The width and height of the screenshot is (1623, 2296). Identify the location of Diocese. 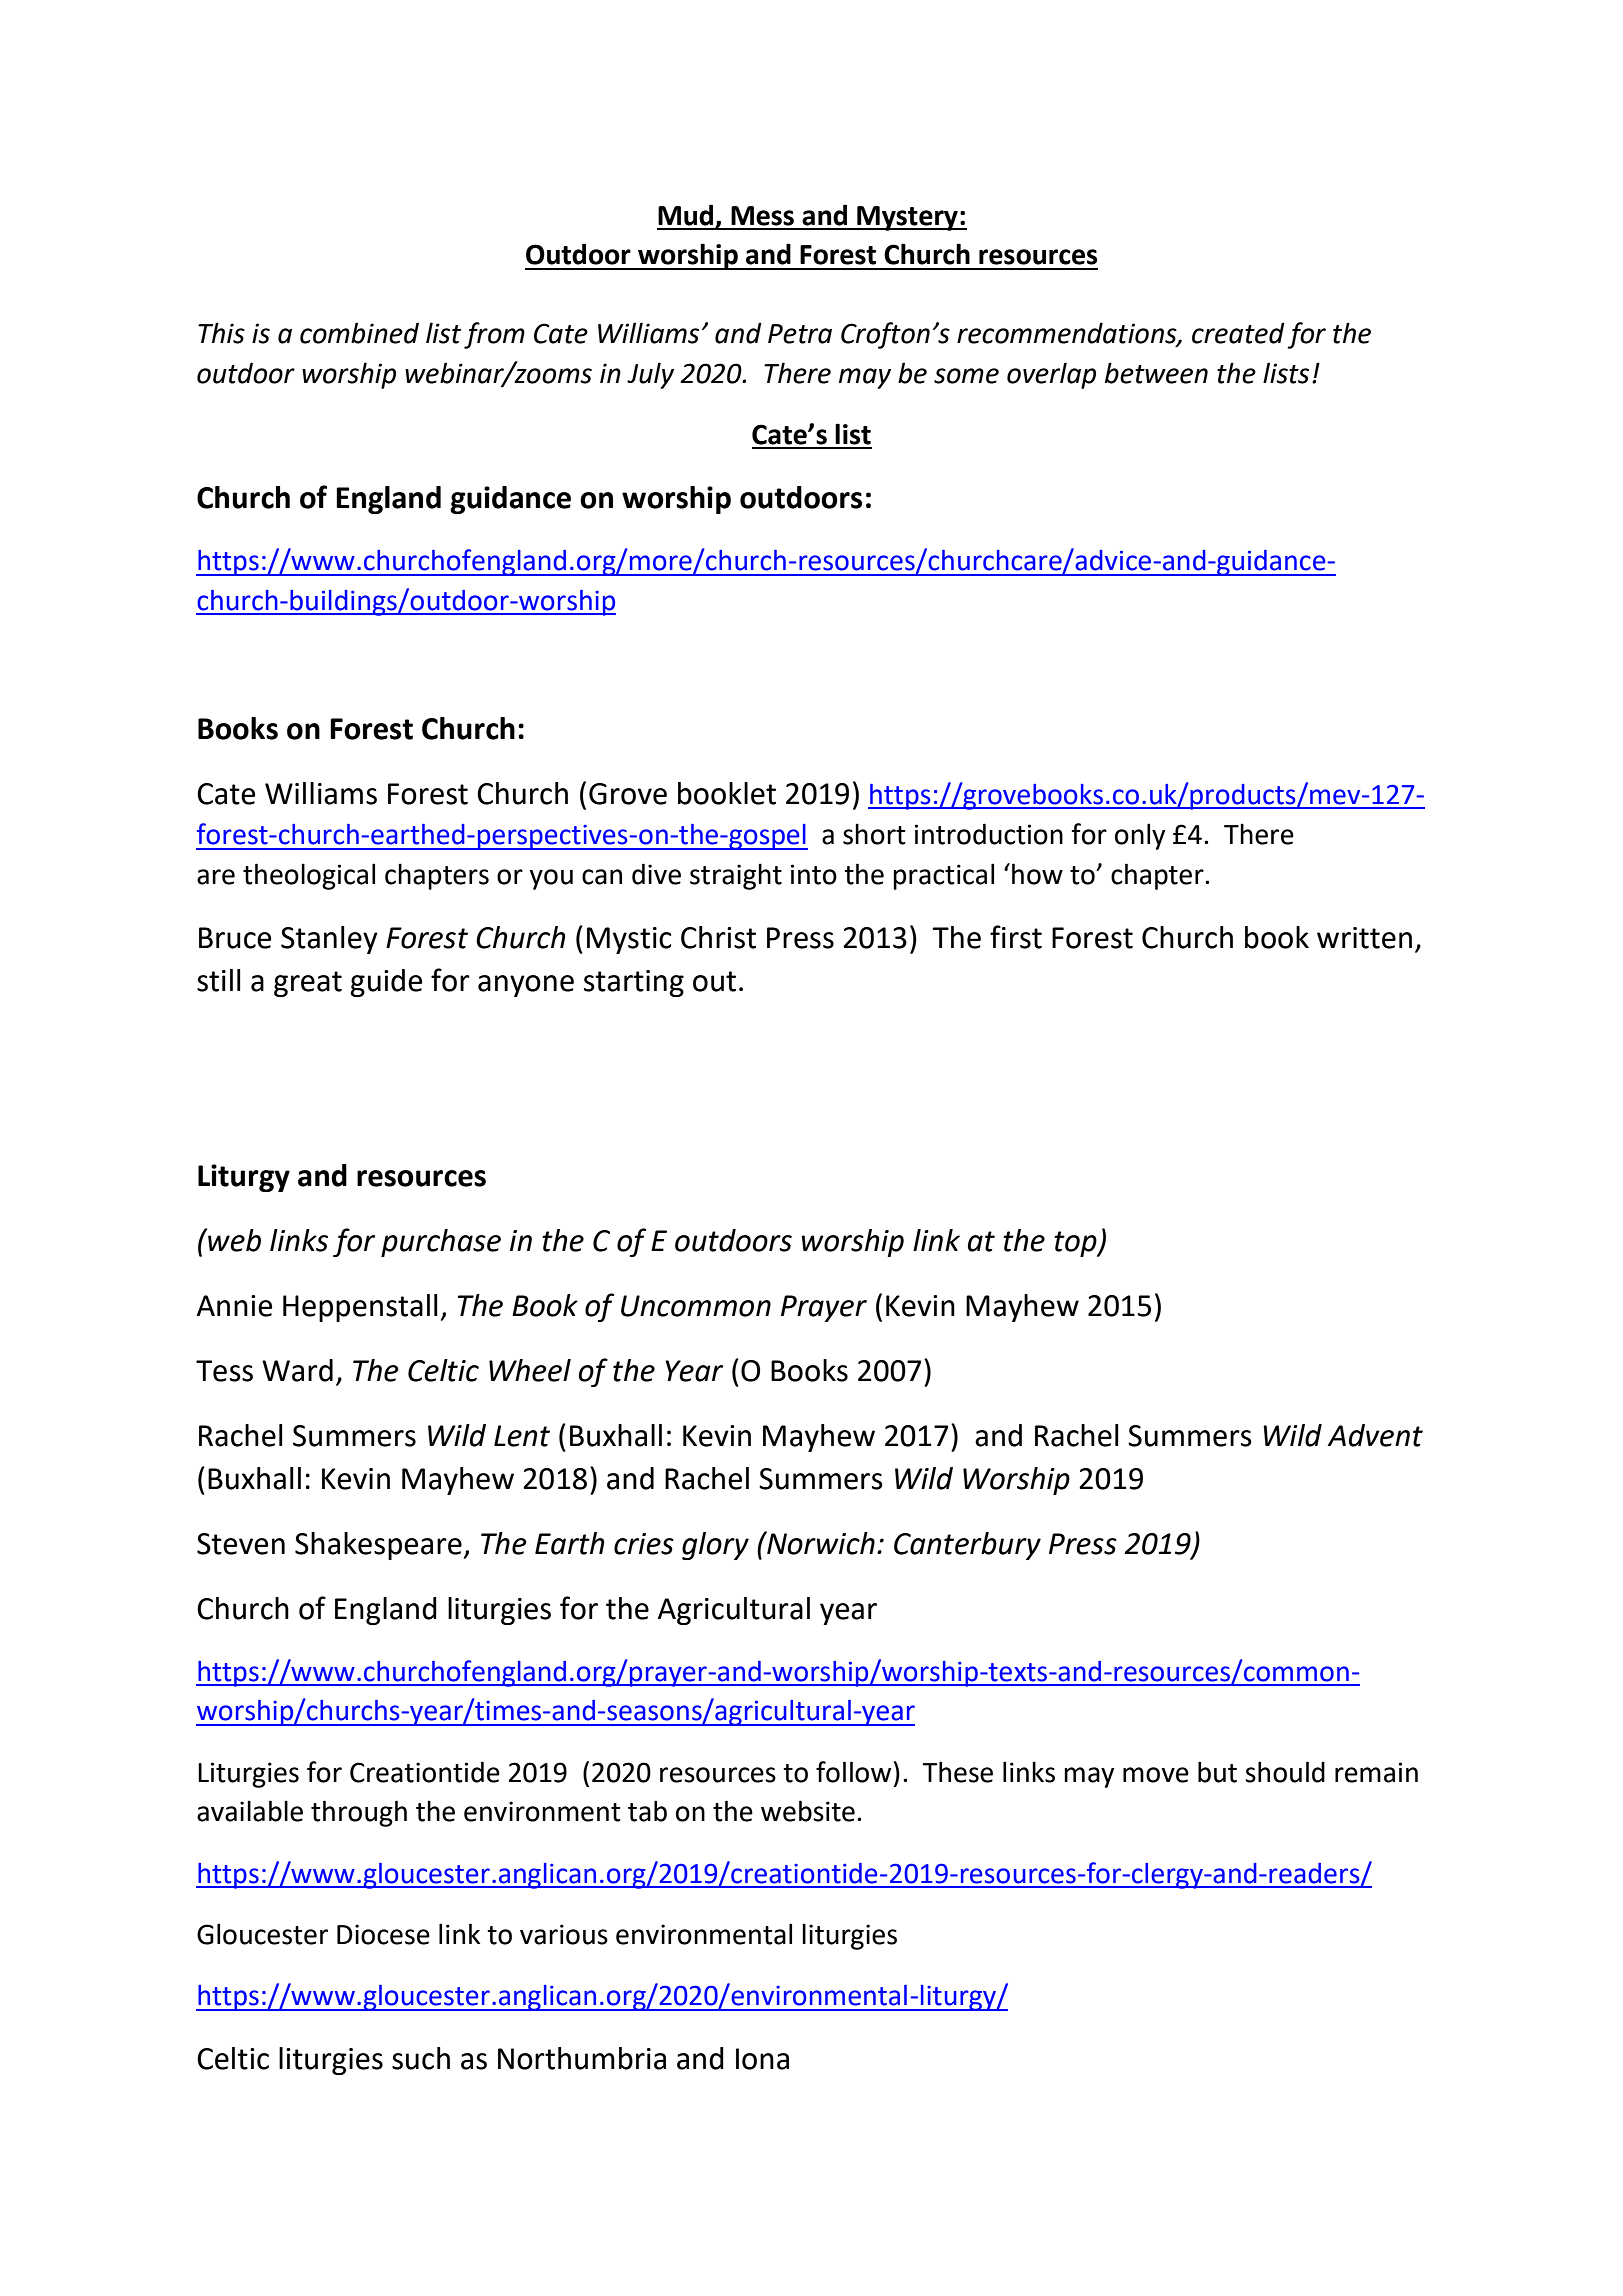
(383, 1934).
